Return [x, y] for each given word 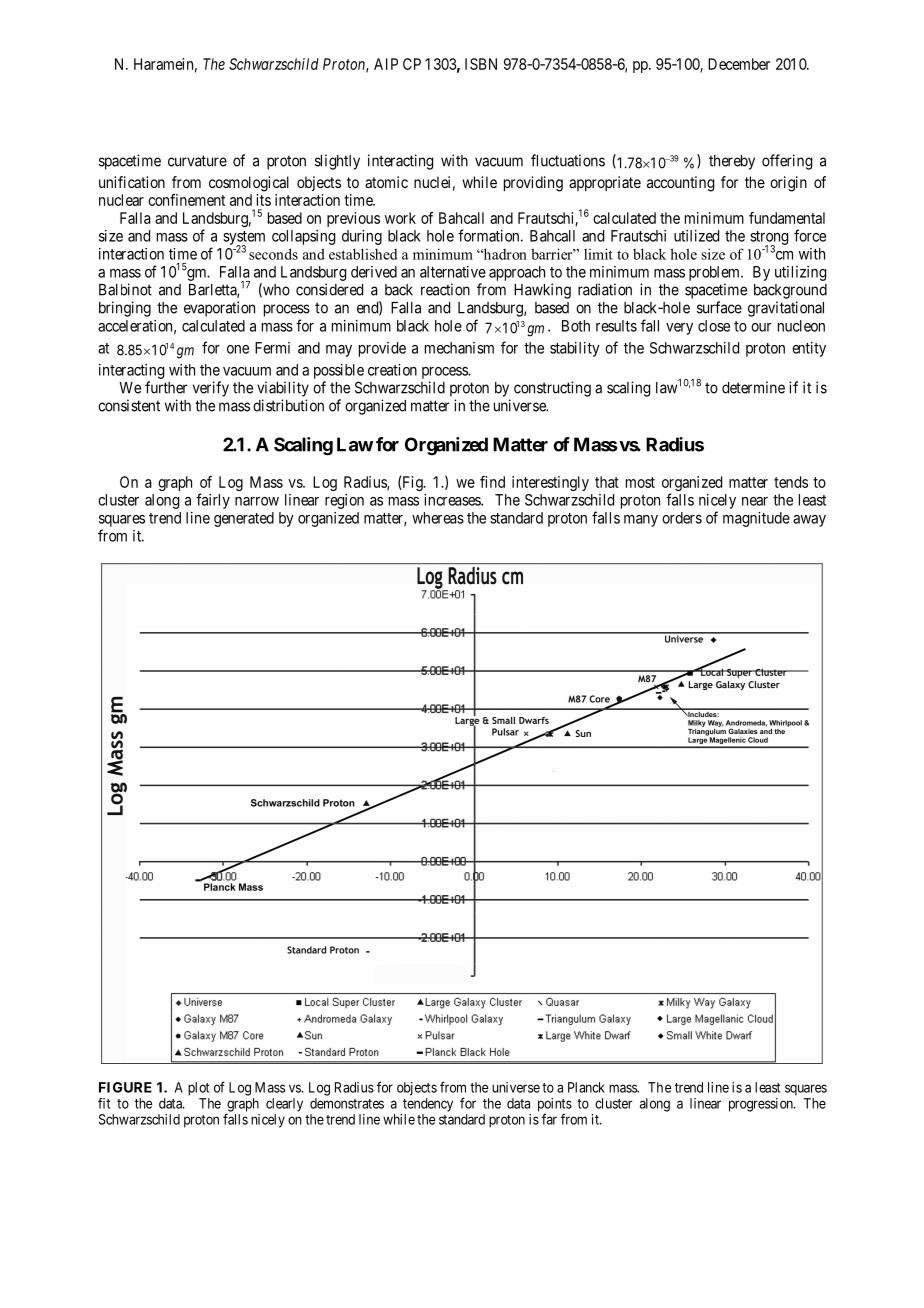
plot [198, 1089]
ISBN [481, 64]
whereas [438, 518]
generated [244, 519]
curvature [197, 161]
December [739, 64]
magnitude [756, 519]
